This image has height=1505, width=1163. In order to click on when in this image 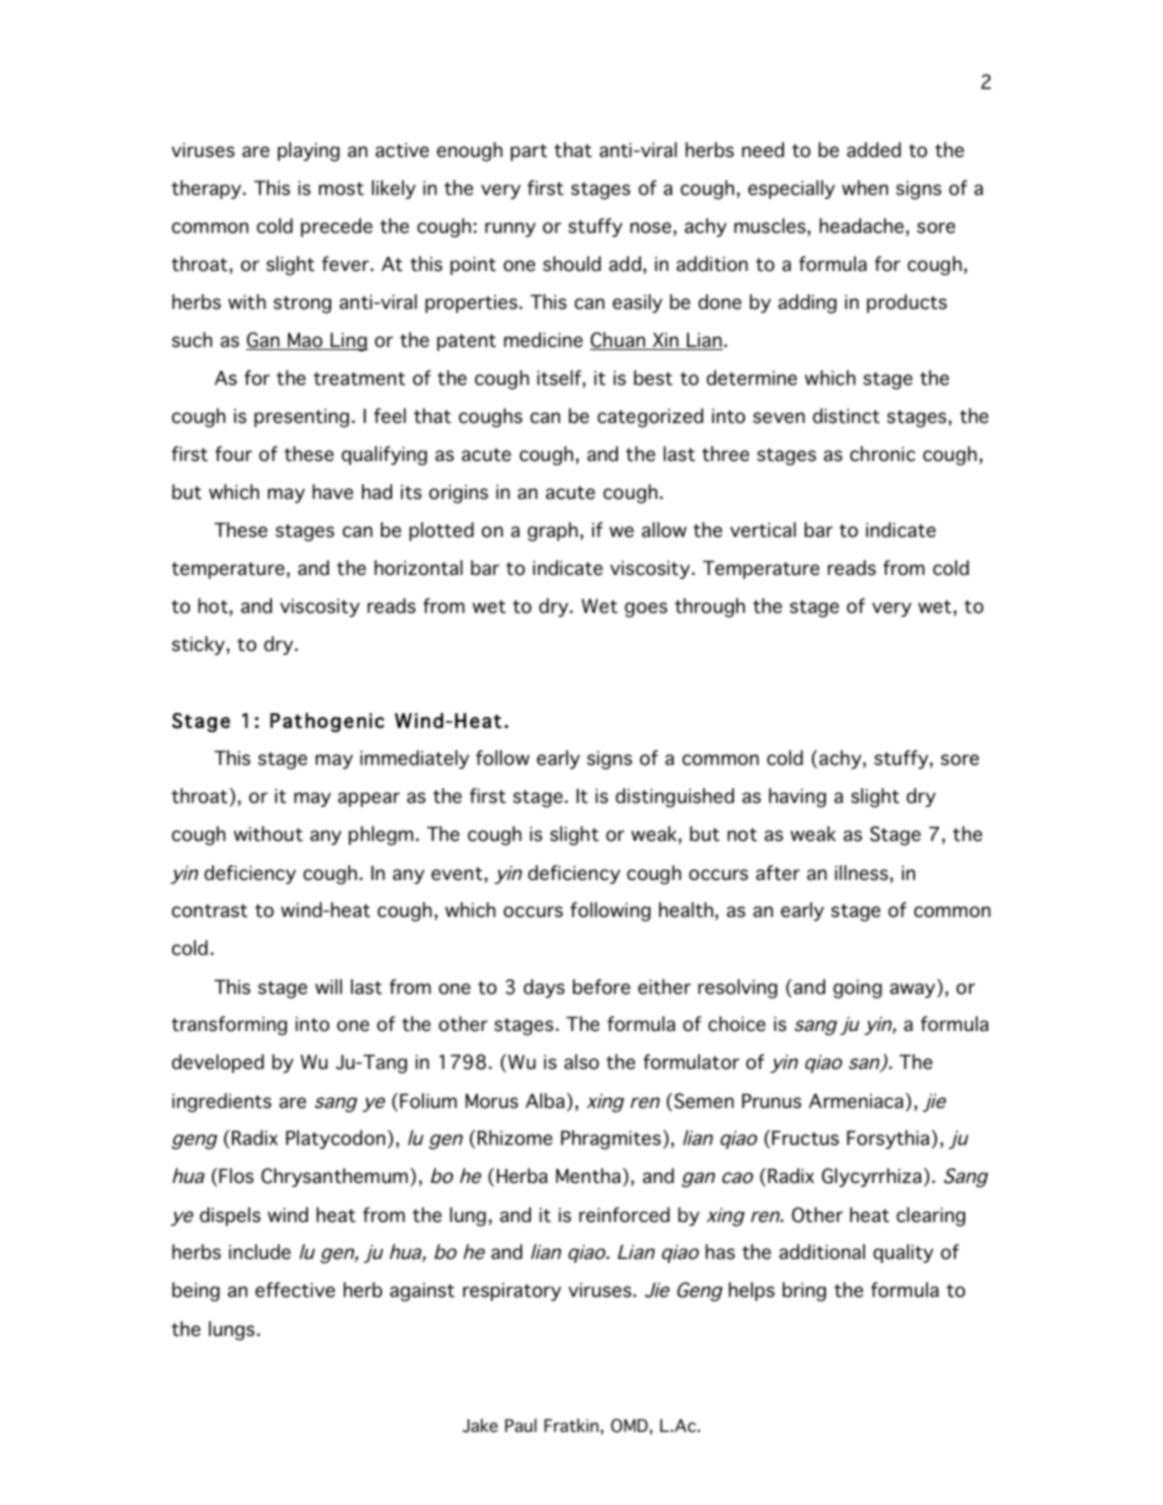, I will do `click(865, 188)`.
